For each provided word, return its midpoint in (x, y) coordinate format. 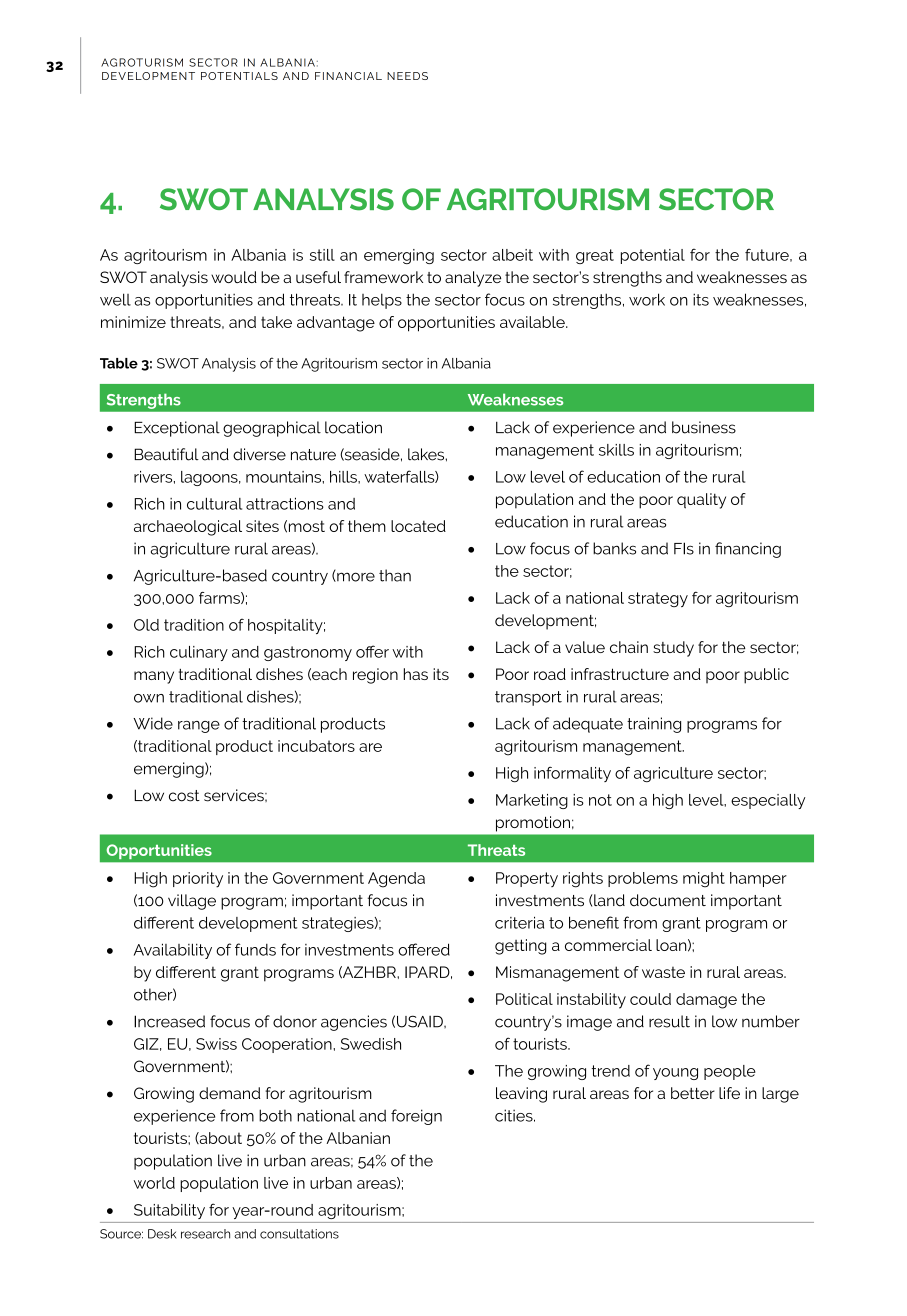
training (654, 725)
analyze (473, 279)
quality (701, 501)
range (199, 727)
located (418, 526)
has (416, 674)
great (595, 256)
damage (706, 1001)
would (234, 277)
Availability (173, 951)
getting (520, 947)
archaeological (188, 528)
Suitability (169, 1211)
